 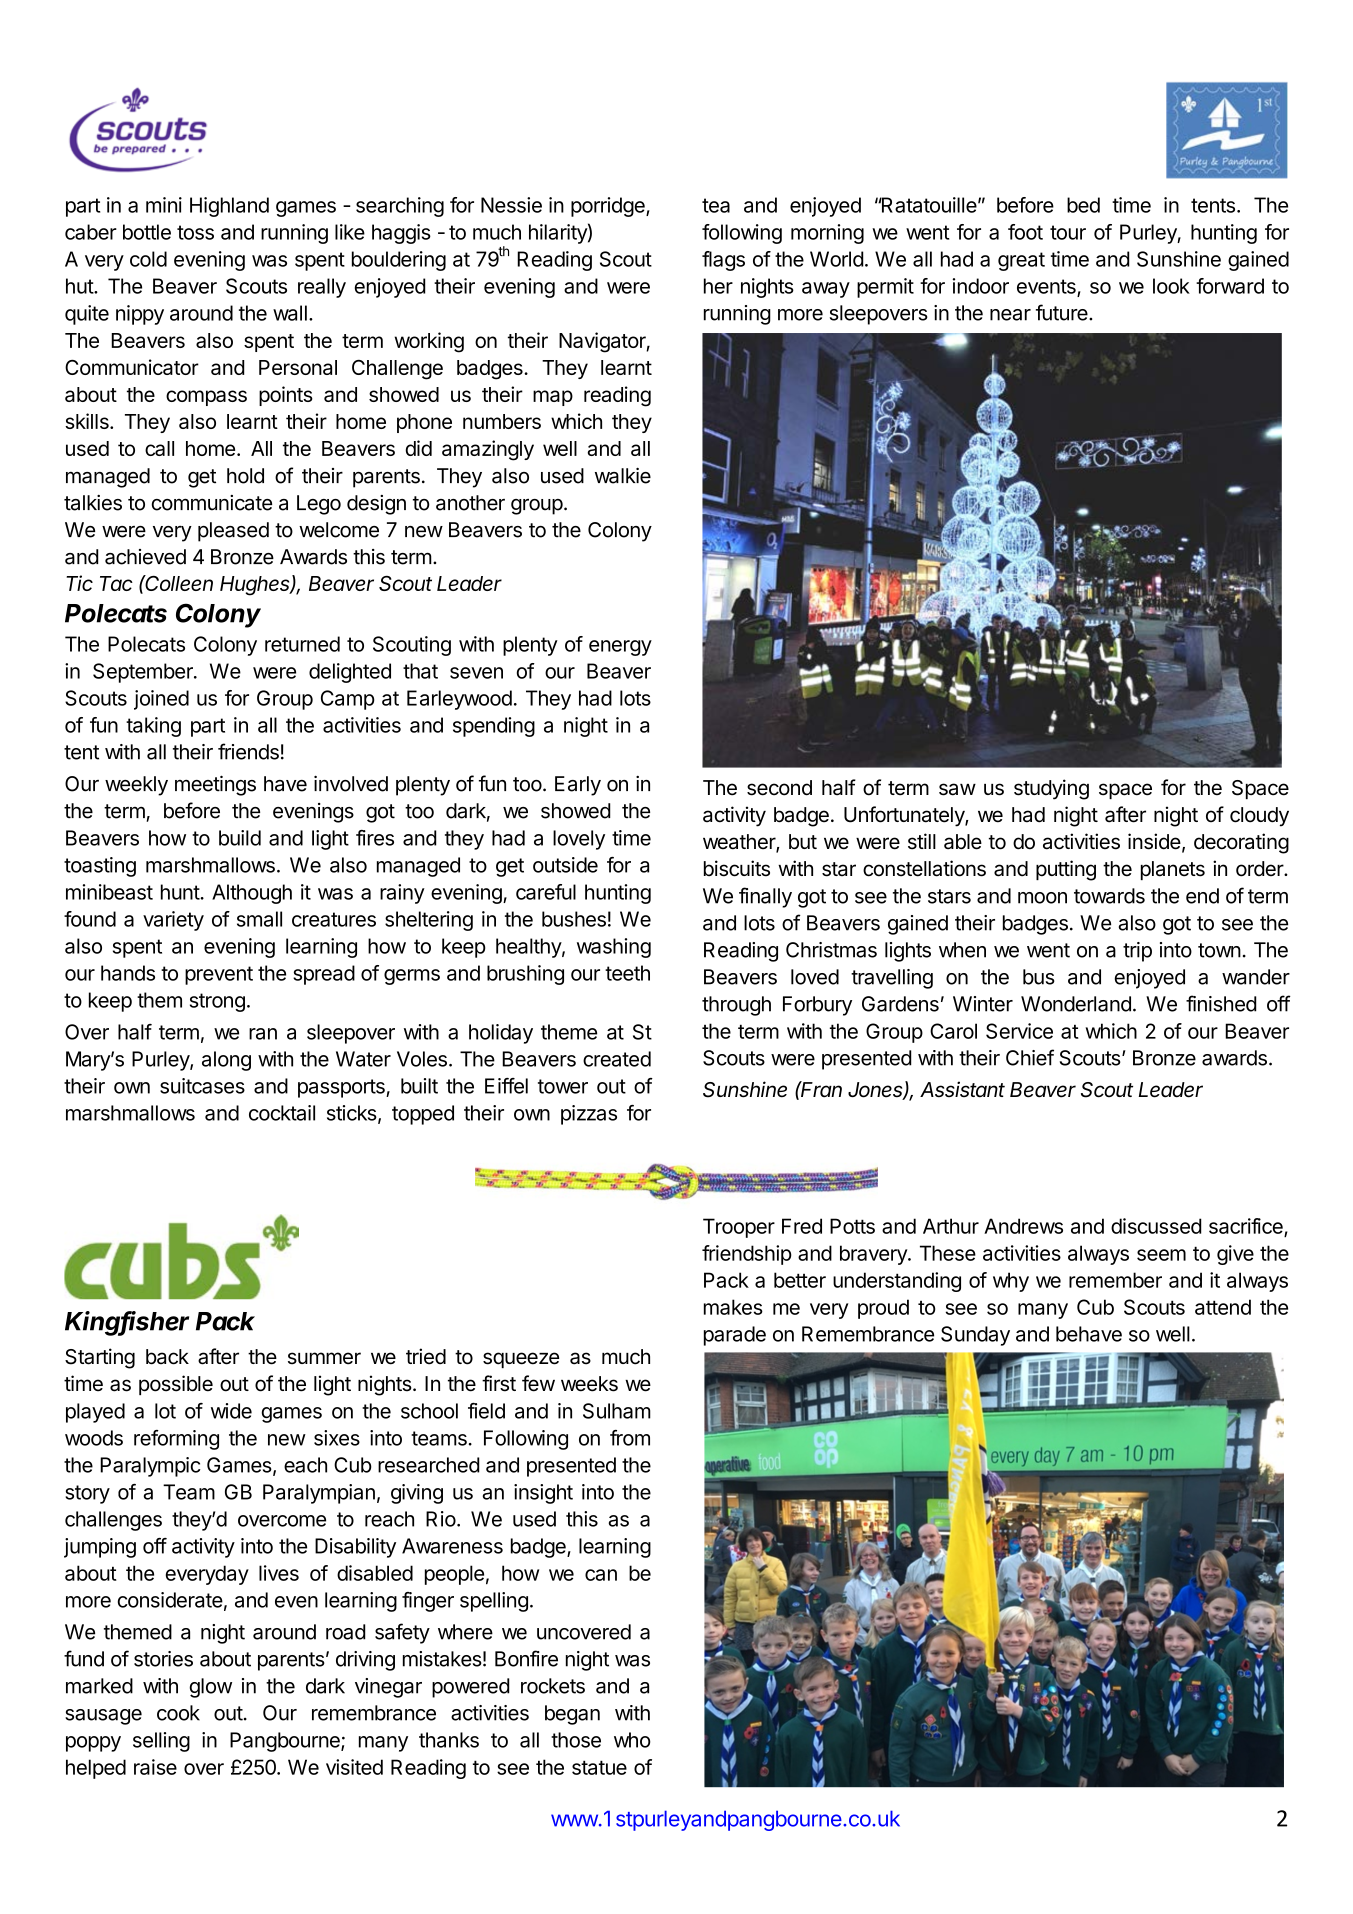 I want to click on Wonderland, so click(x=1076, y=1004).
